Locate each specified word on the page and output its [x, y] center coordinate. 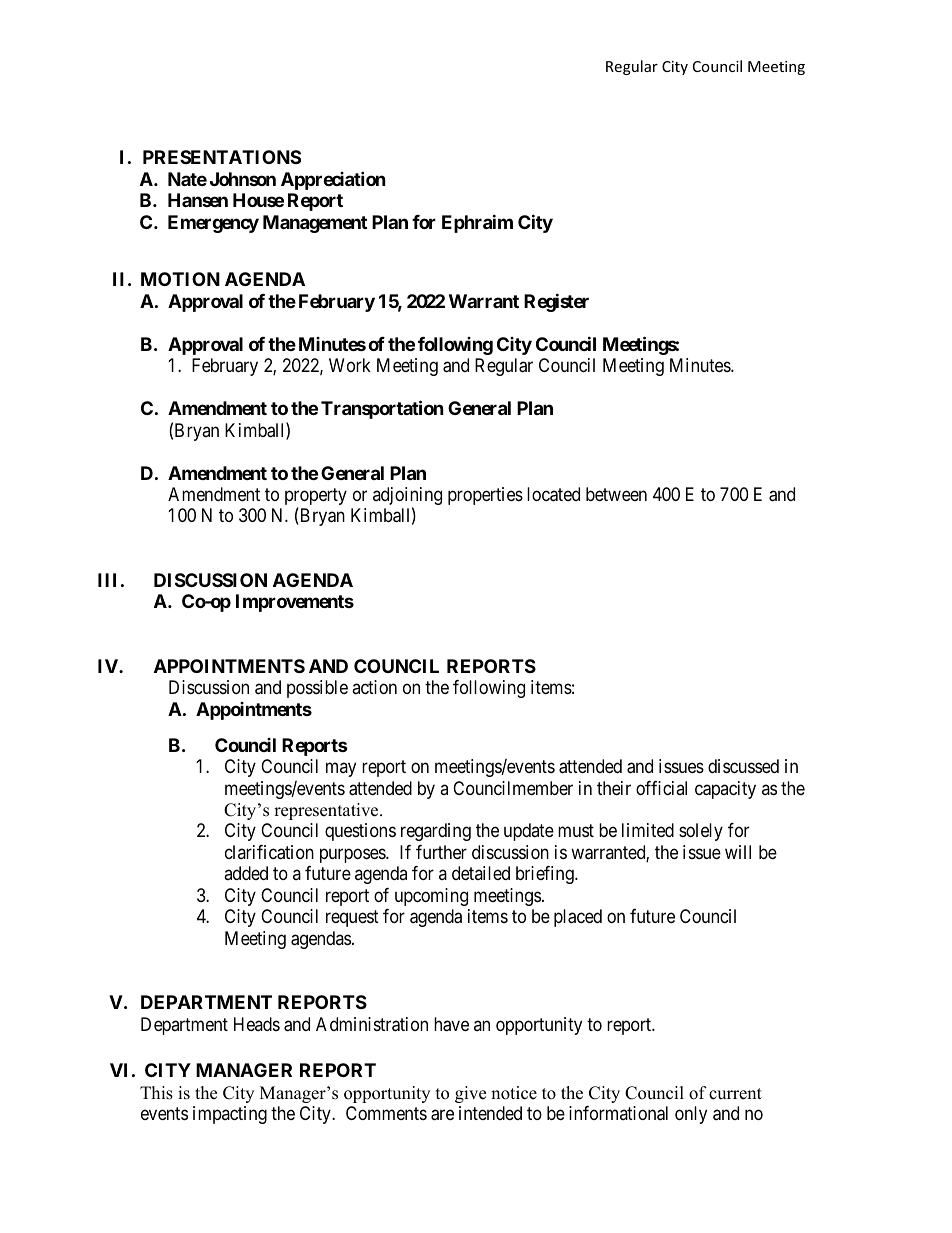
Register [556, 302]
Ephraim [477, 223]
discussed [743, 766]
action [374, 687]
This [156, 1093]
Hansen [198, 200]
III [107, 580]
